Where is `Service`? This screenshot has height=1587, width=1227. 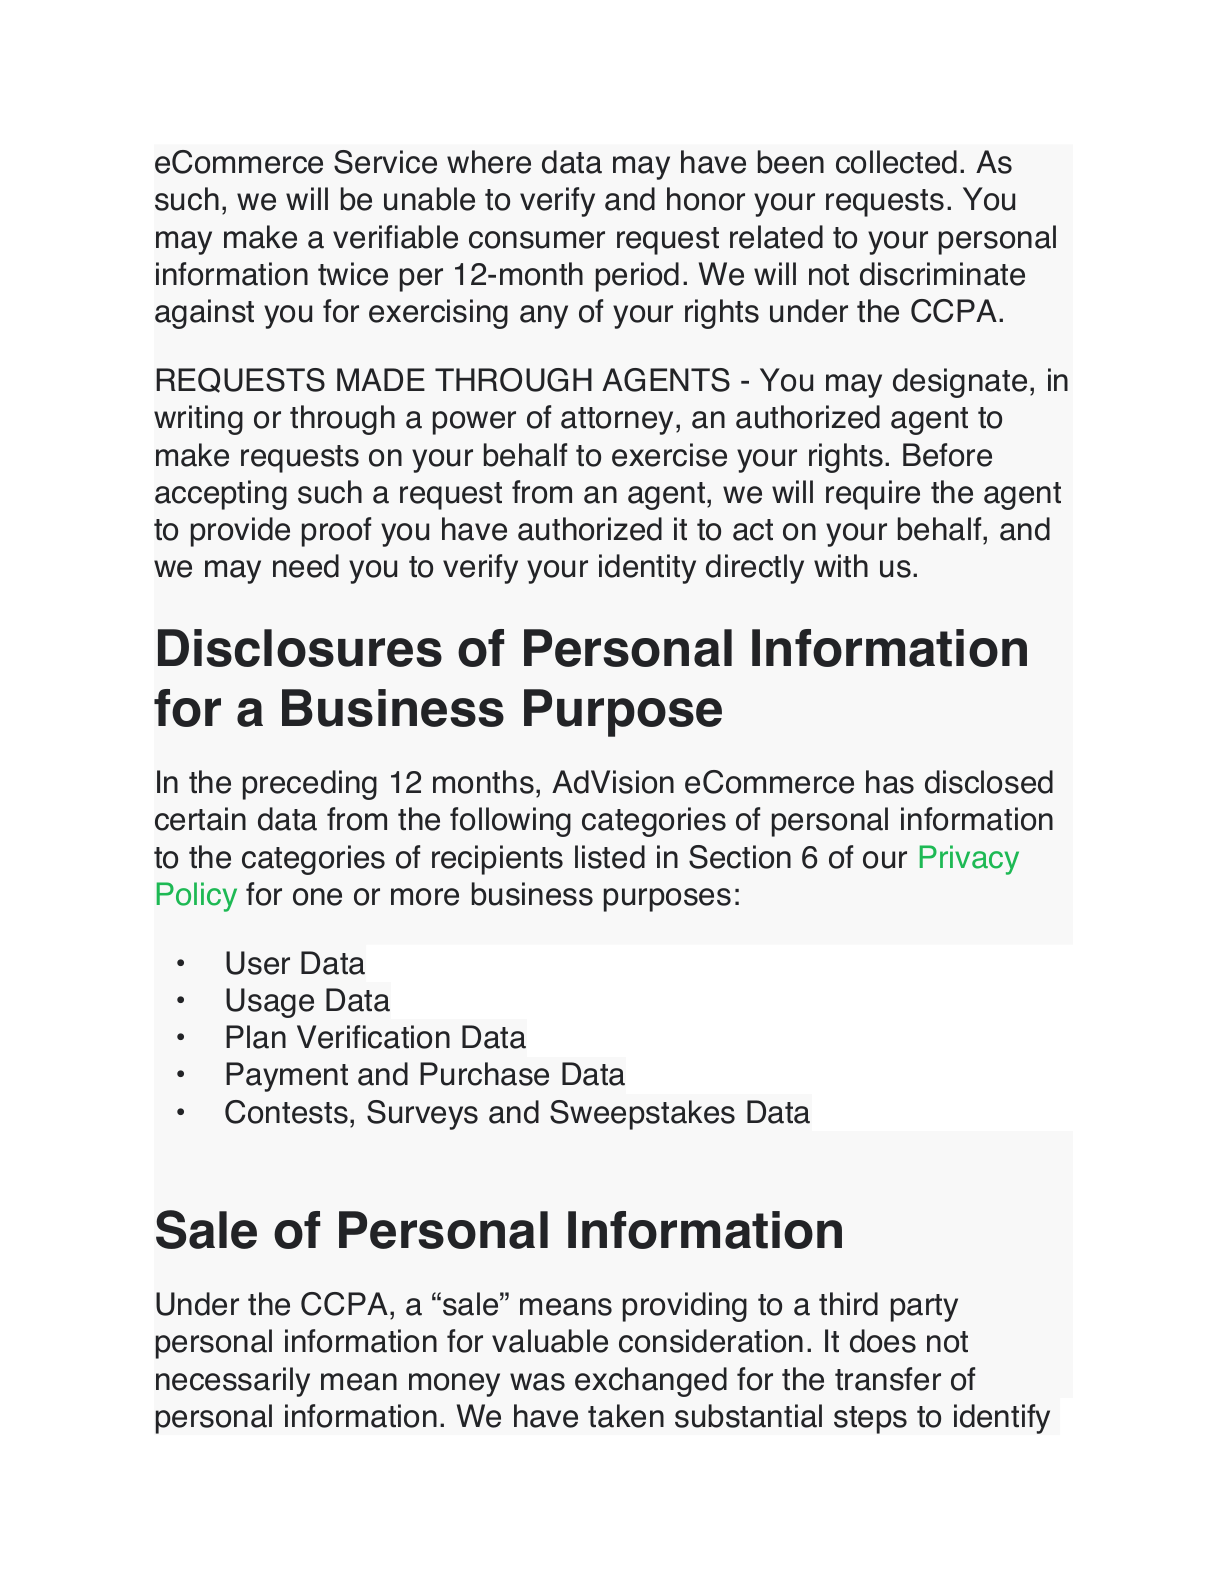 Service is located at coordinates (385, 162).
